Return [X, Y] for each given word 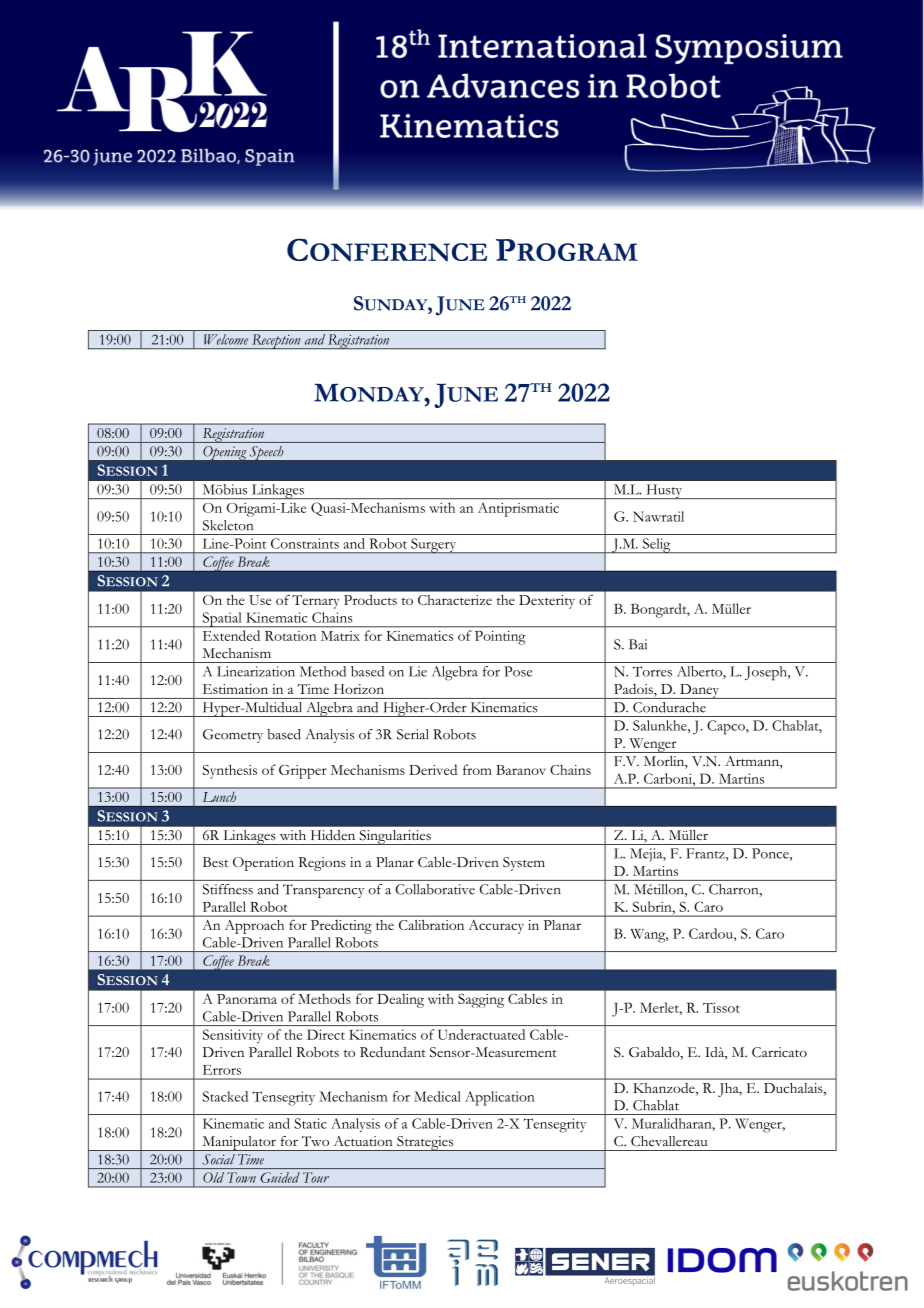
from [477, 769]
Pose [518, 671]
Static [310, 1123]
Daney [700, 691]
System [524, 864]
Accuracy [496, 927]
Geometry [233, 736]
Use [260, 600]
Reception [276, 341]
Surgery [434, 545]
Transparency [323, 891]
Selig [656, 546]
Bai [638, 644]
